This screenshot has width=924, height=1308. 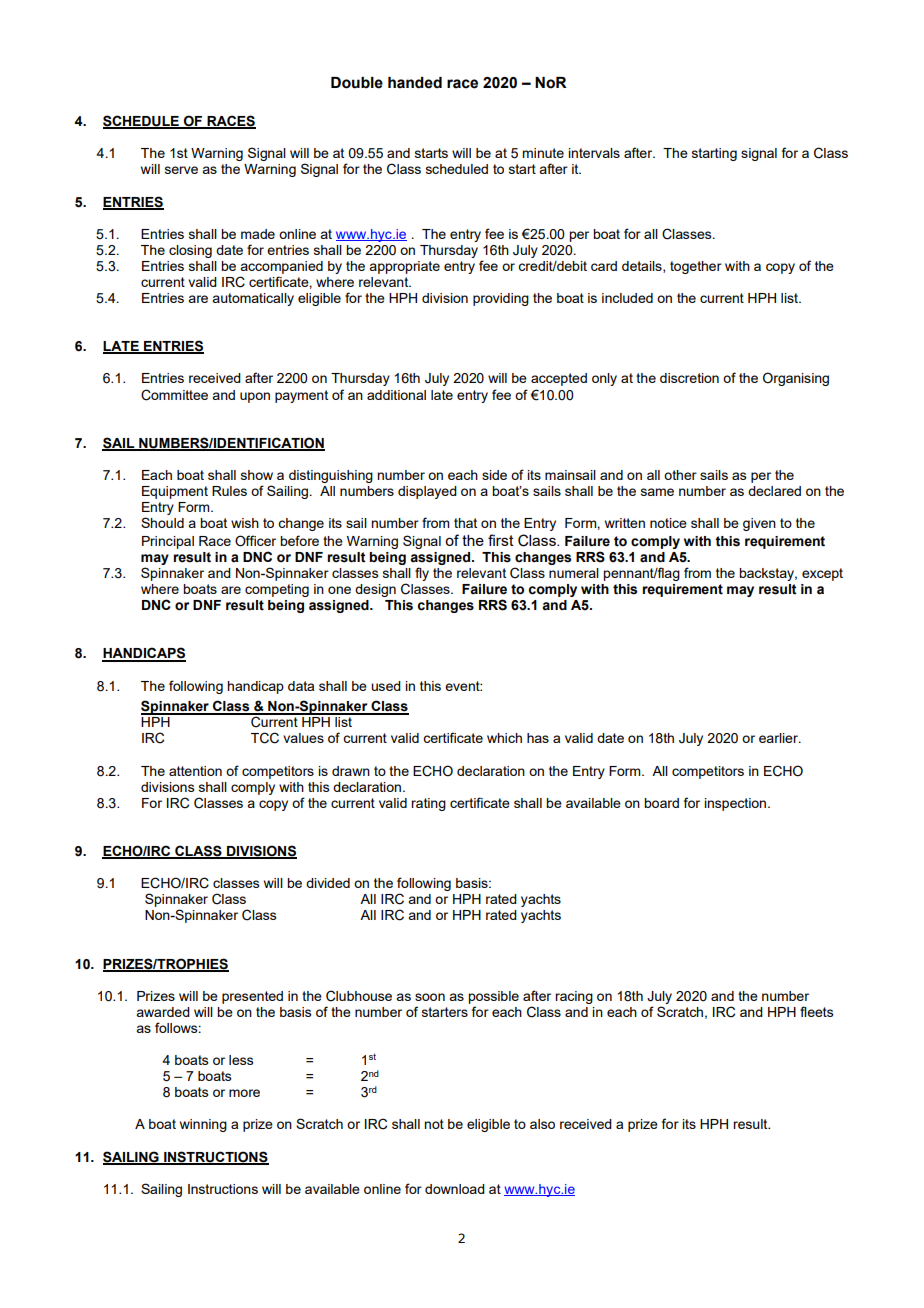 I want to click on winning, so click(x=203, y=1125).
